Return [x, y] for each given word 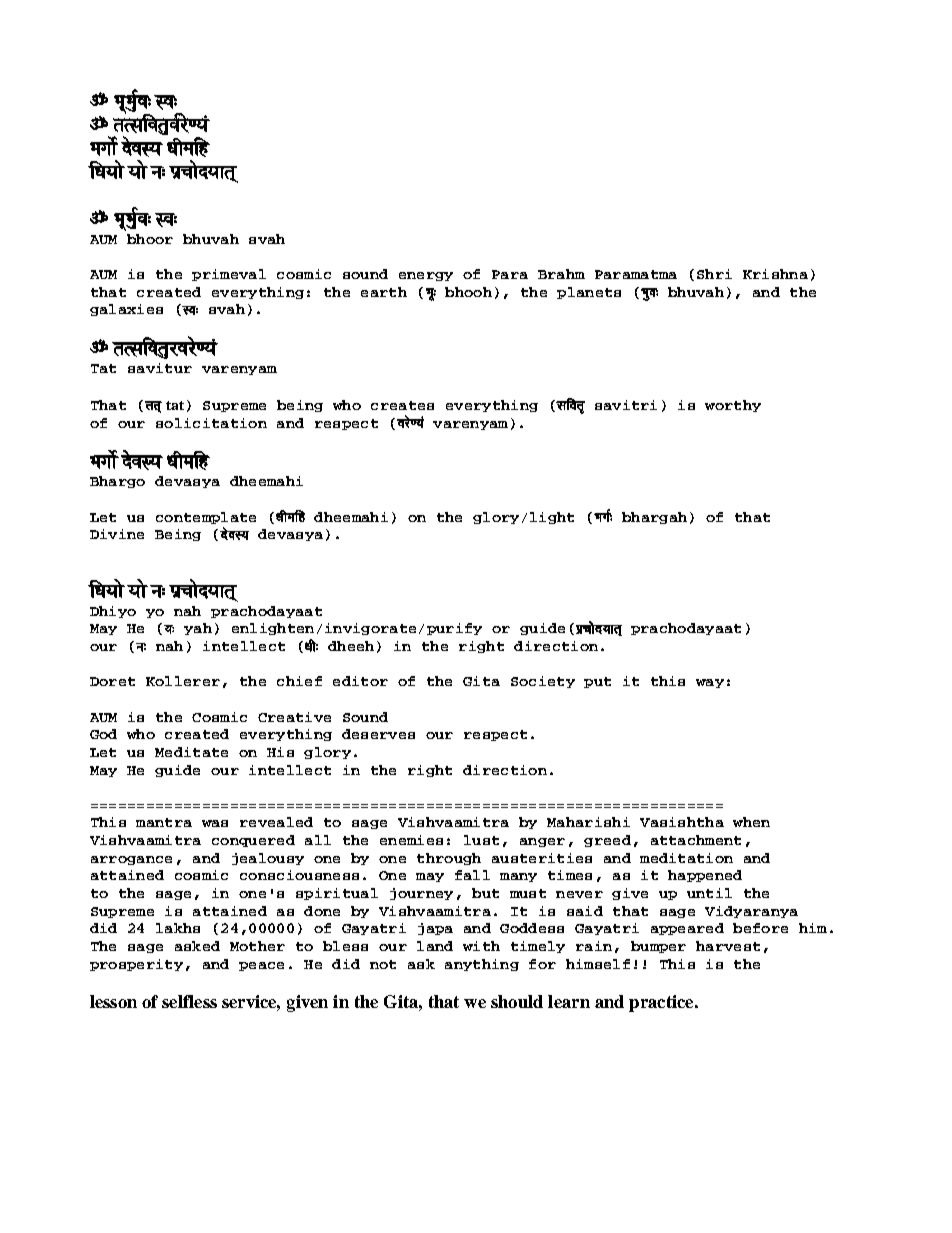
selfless [189, 1001]
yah [198, 629]
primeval [229, 275]
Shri [714, 274]
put [597, 682]
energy [426, 276]
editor [360, 681]
